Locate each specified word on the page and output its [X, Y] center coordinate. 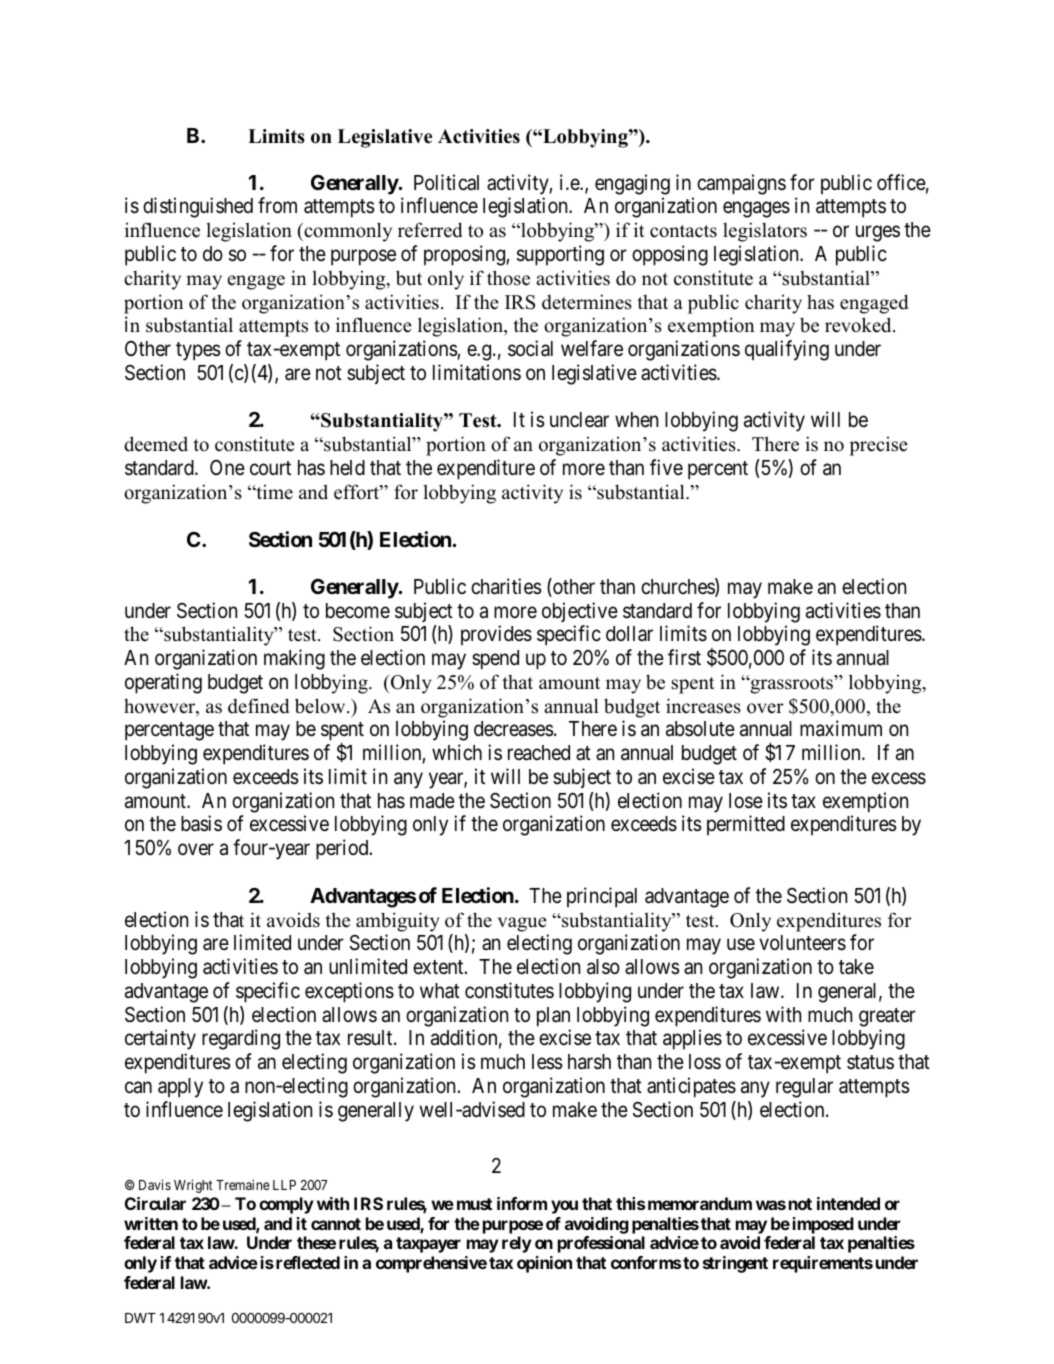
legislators [765, 232]
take [856, 967]
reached [539, 753]
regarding [241, 1039]
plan [553, 1017]
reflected [308, 1262]
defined [258, 706]
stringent [735, 1264]
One [227, 467]
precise [878, 446]
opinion [544, 1264]
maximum [841, 728]
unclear [579, 420]
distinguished [198, 207]
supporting [560, 255]
